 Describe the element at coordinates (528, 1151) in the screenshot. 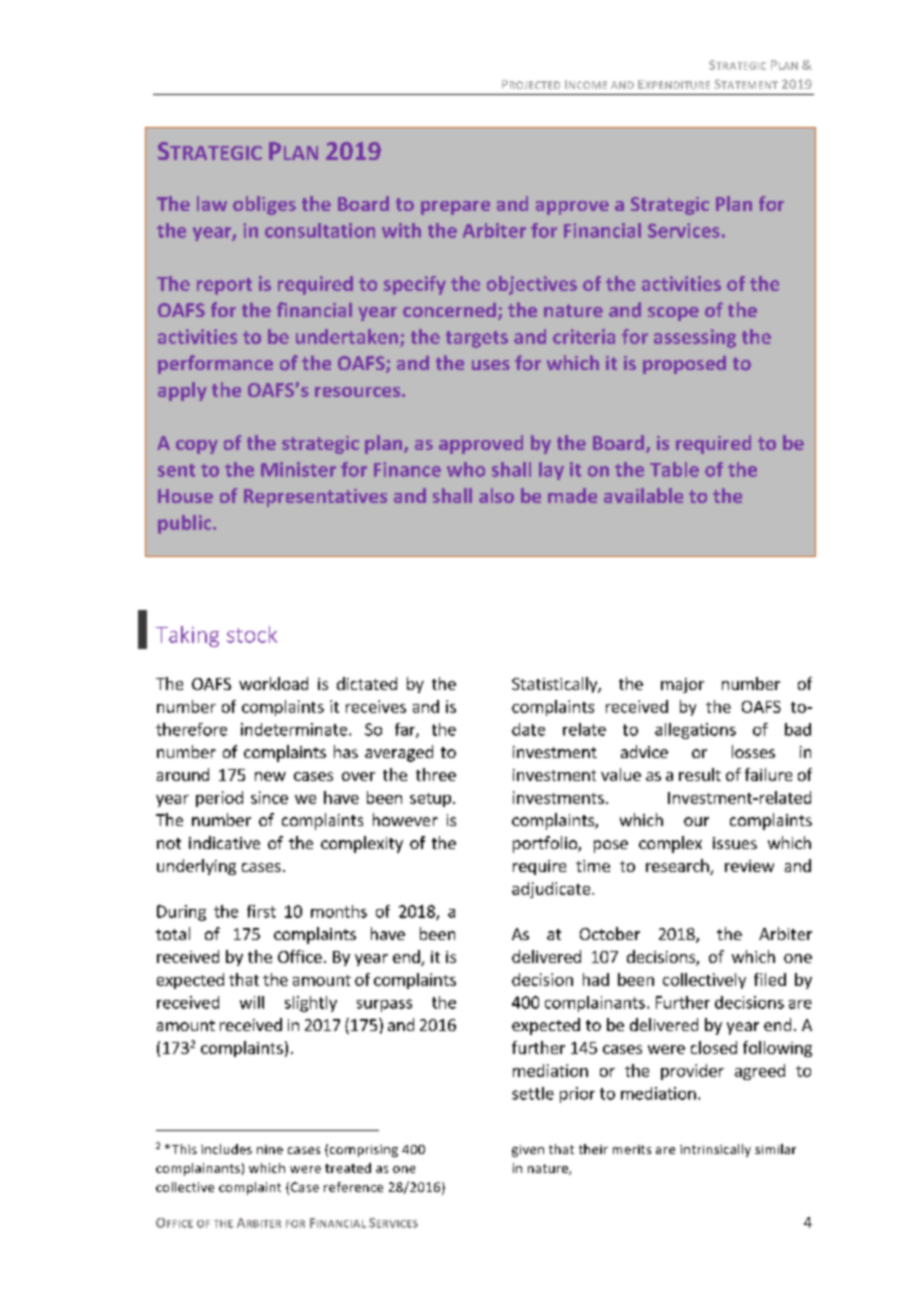

I see `given` at that location.
